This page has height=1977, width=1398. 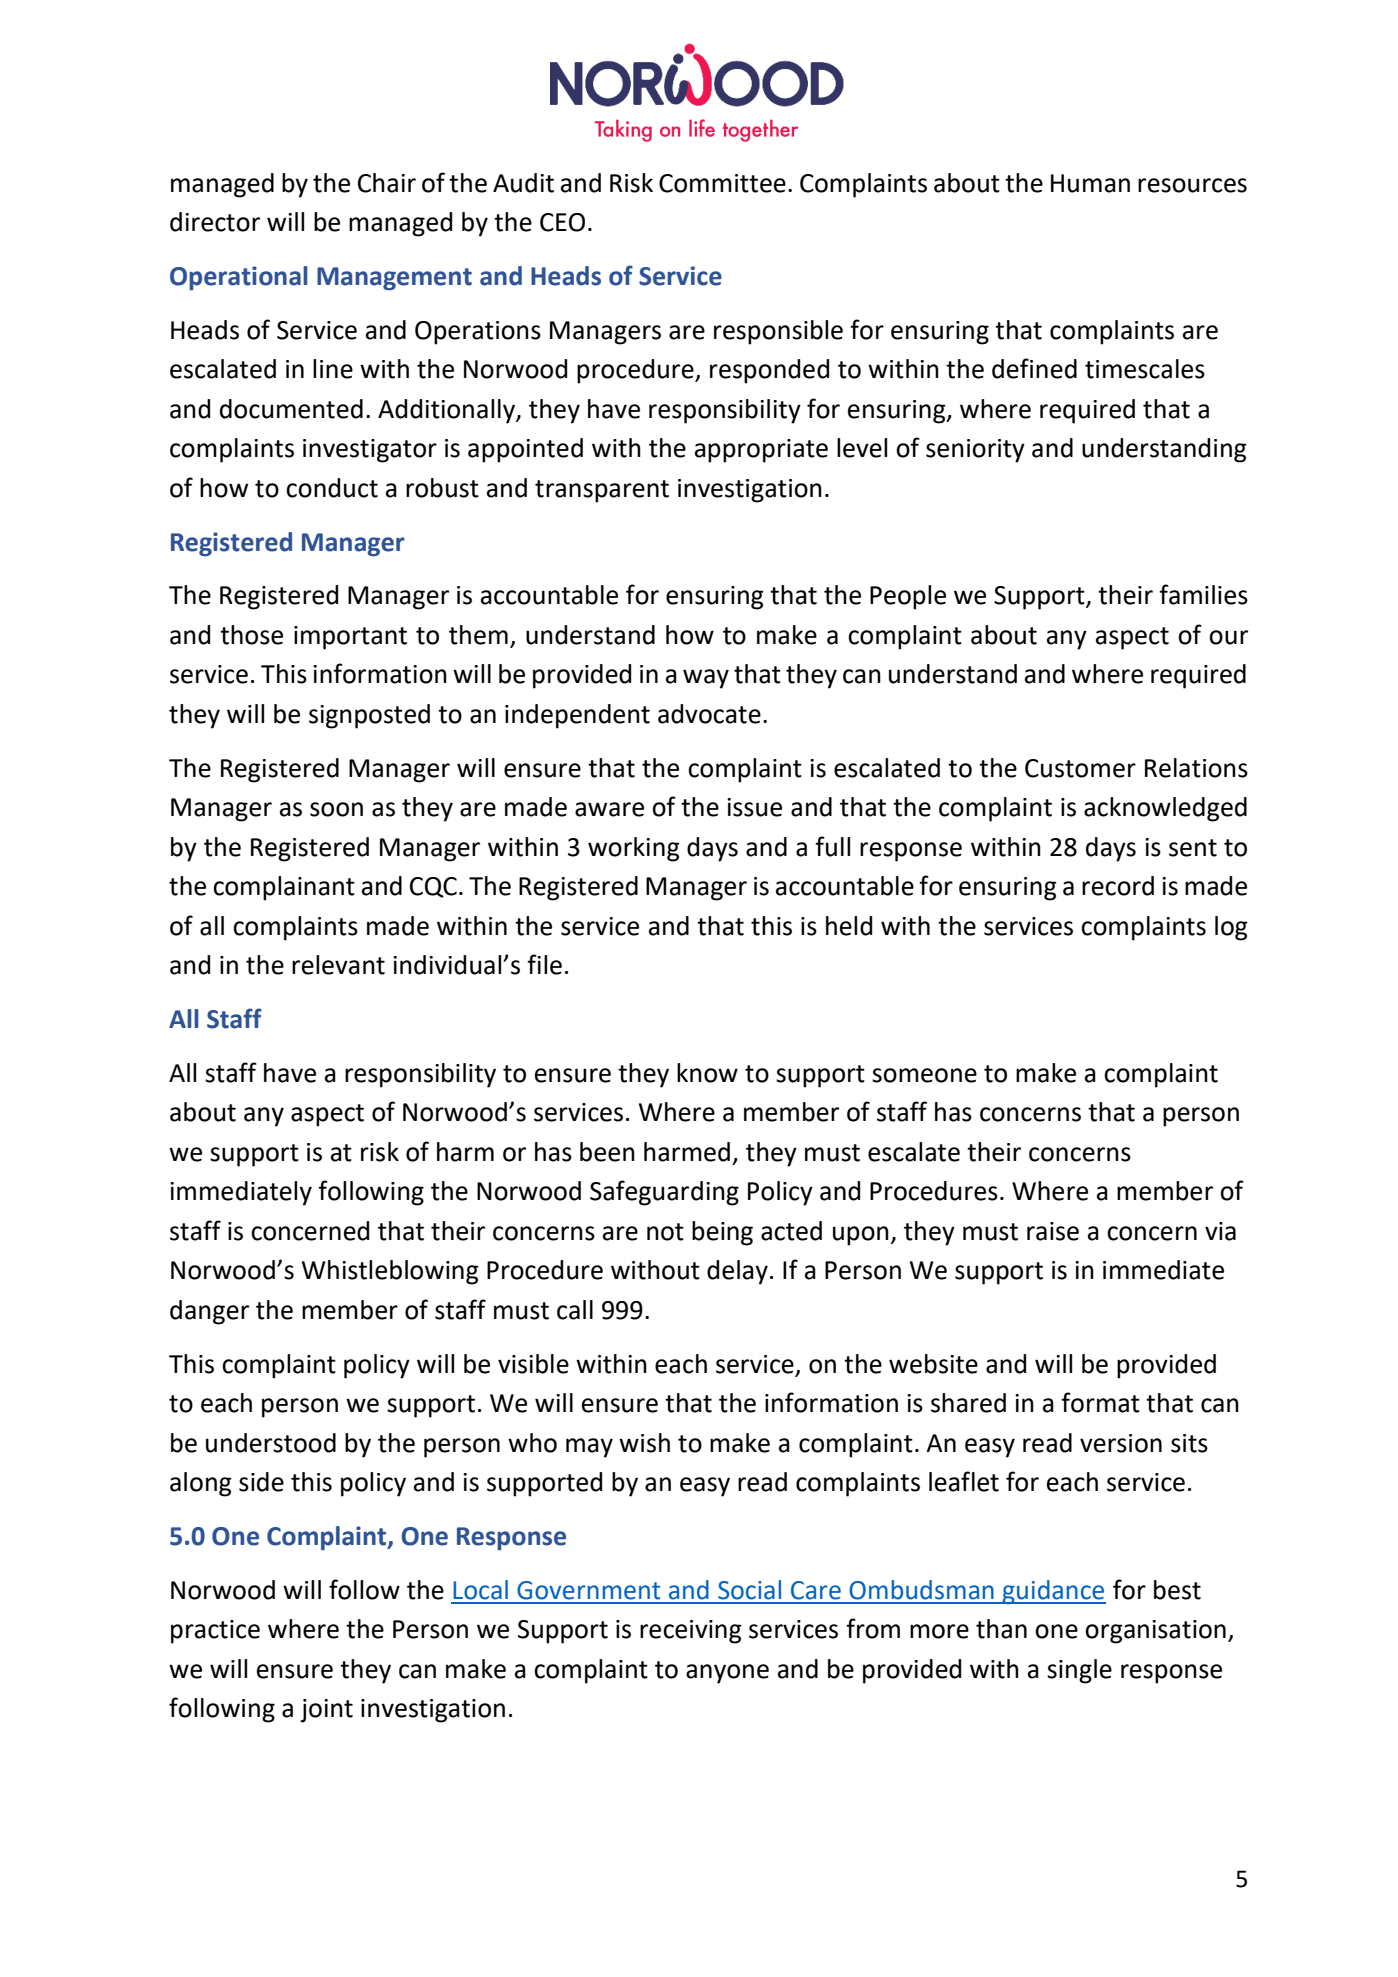 What do you see at coordinates (326, 1711) in the page?
I see `joint` at bounding box center [326, 1711].
